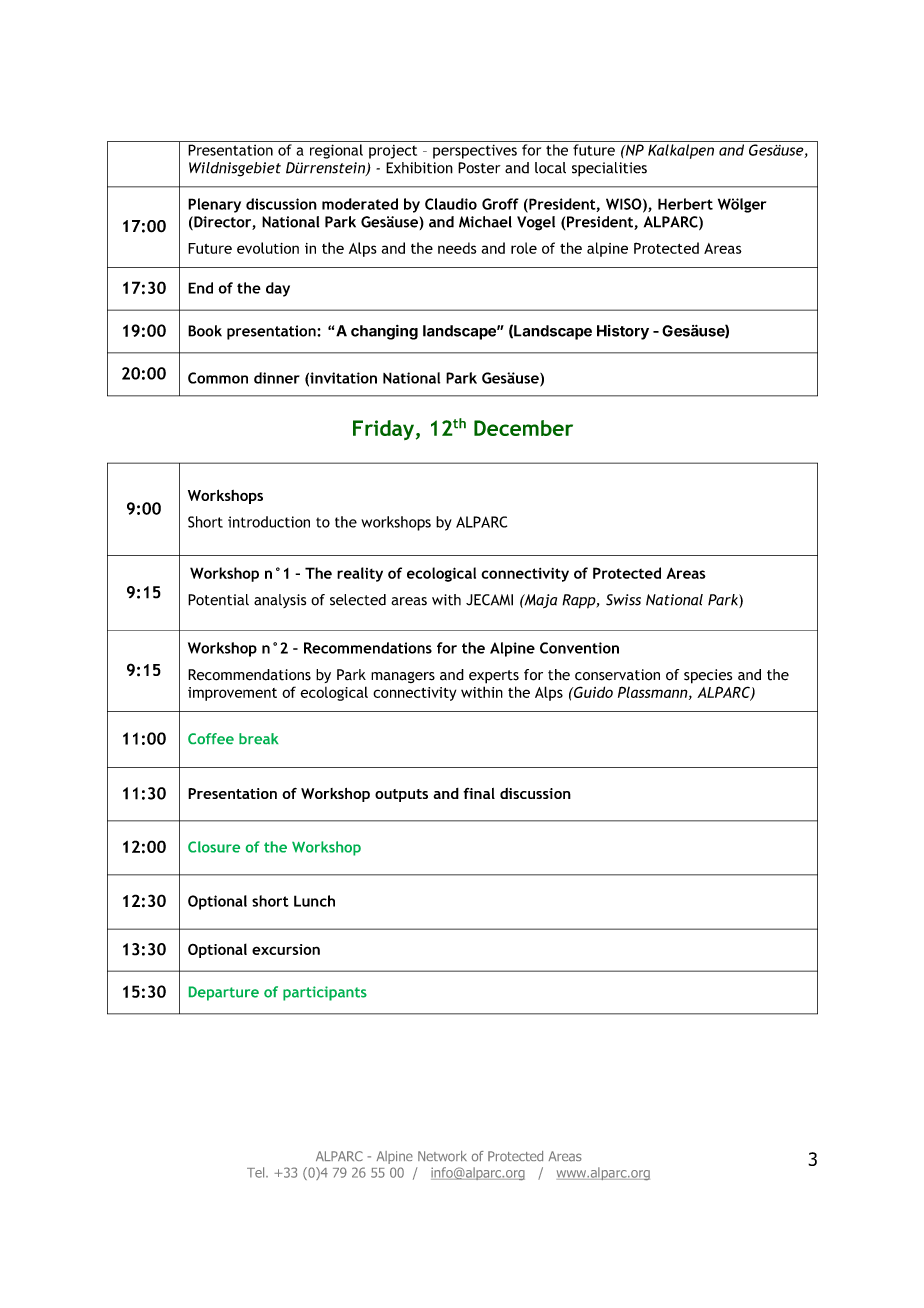 The width and height of the image is (924, 1308). Describe the element at coordinates (442, 1156) in the image. I see `Network` at that location.
